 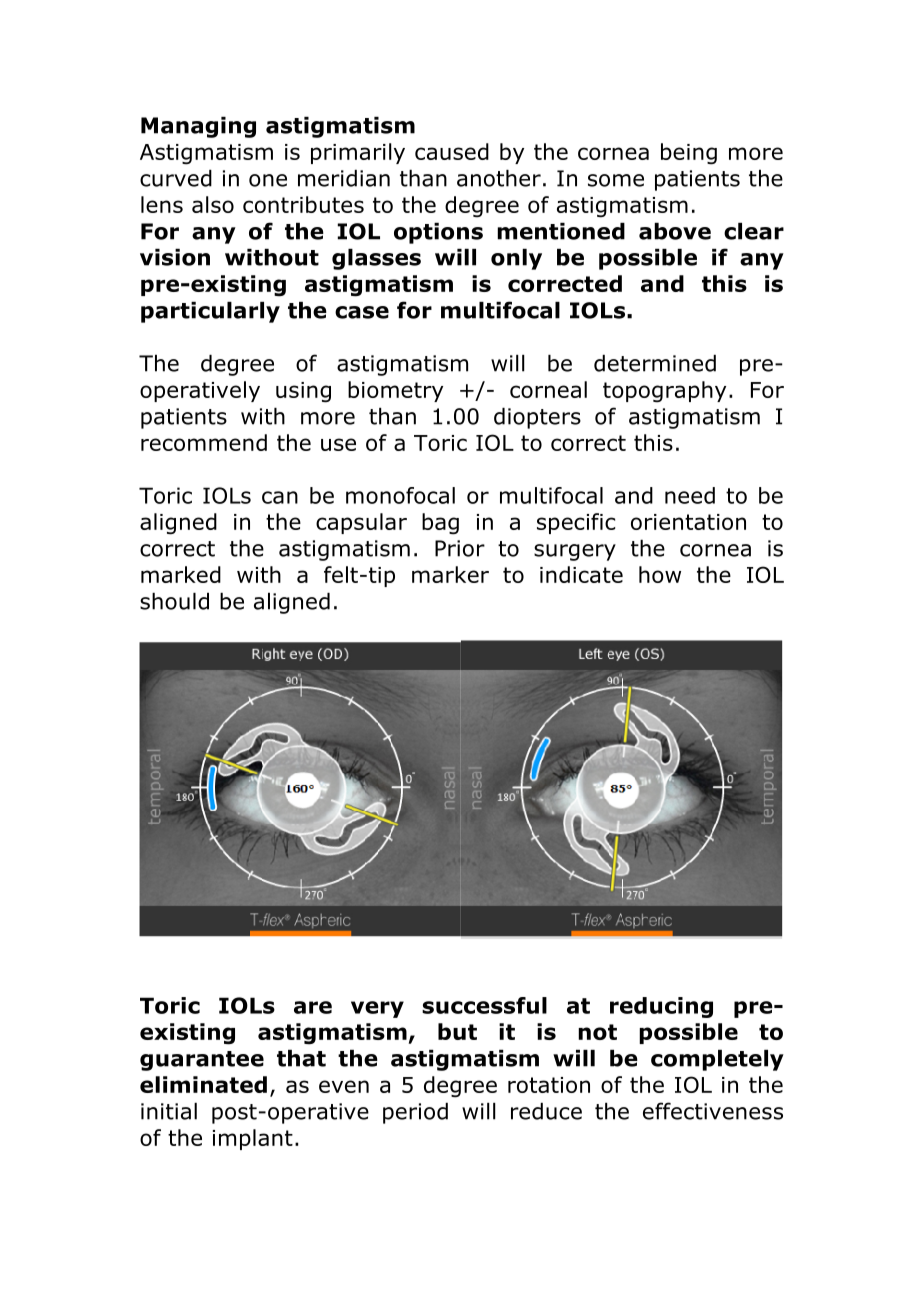 What do you see at coordinates (198, 127) in the screenshot?
I see `Managing` at bounding box center [198, 127].
